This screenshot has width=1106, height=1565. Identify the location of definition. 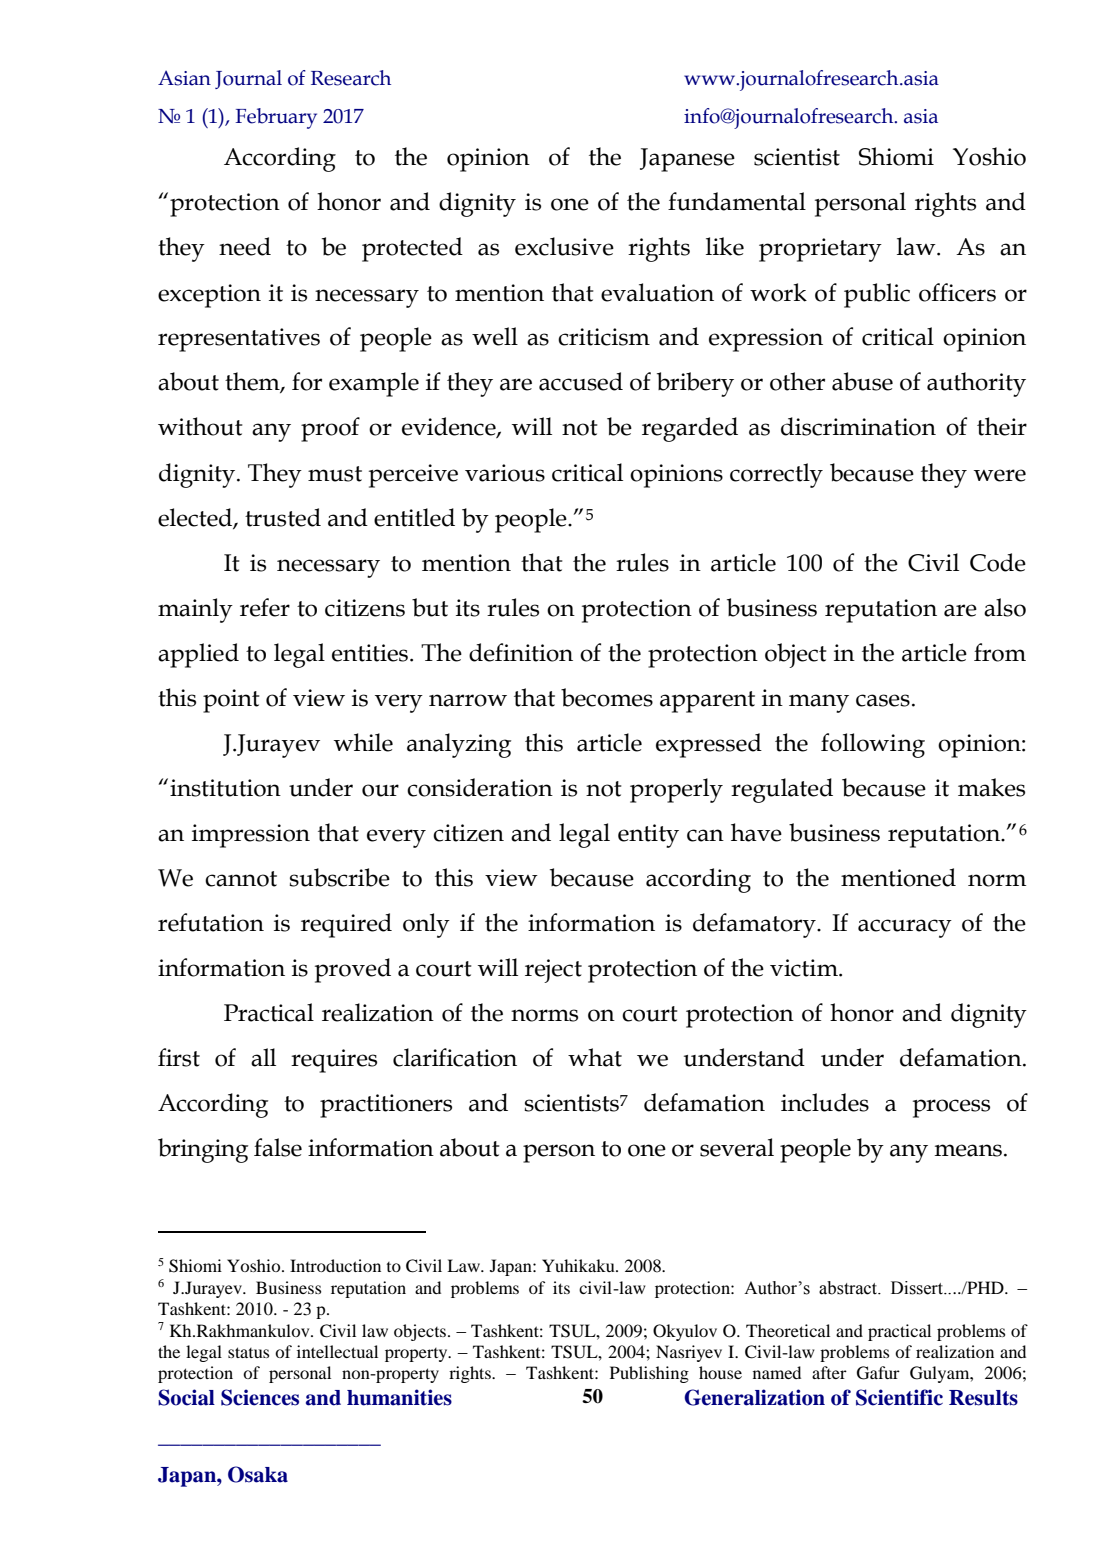
(521, 652).
